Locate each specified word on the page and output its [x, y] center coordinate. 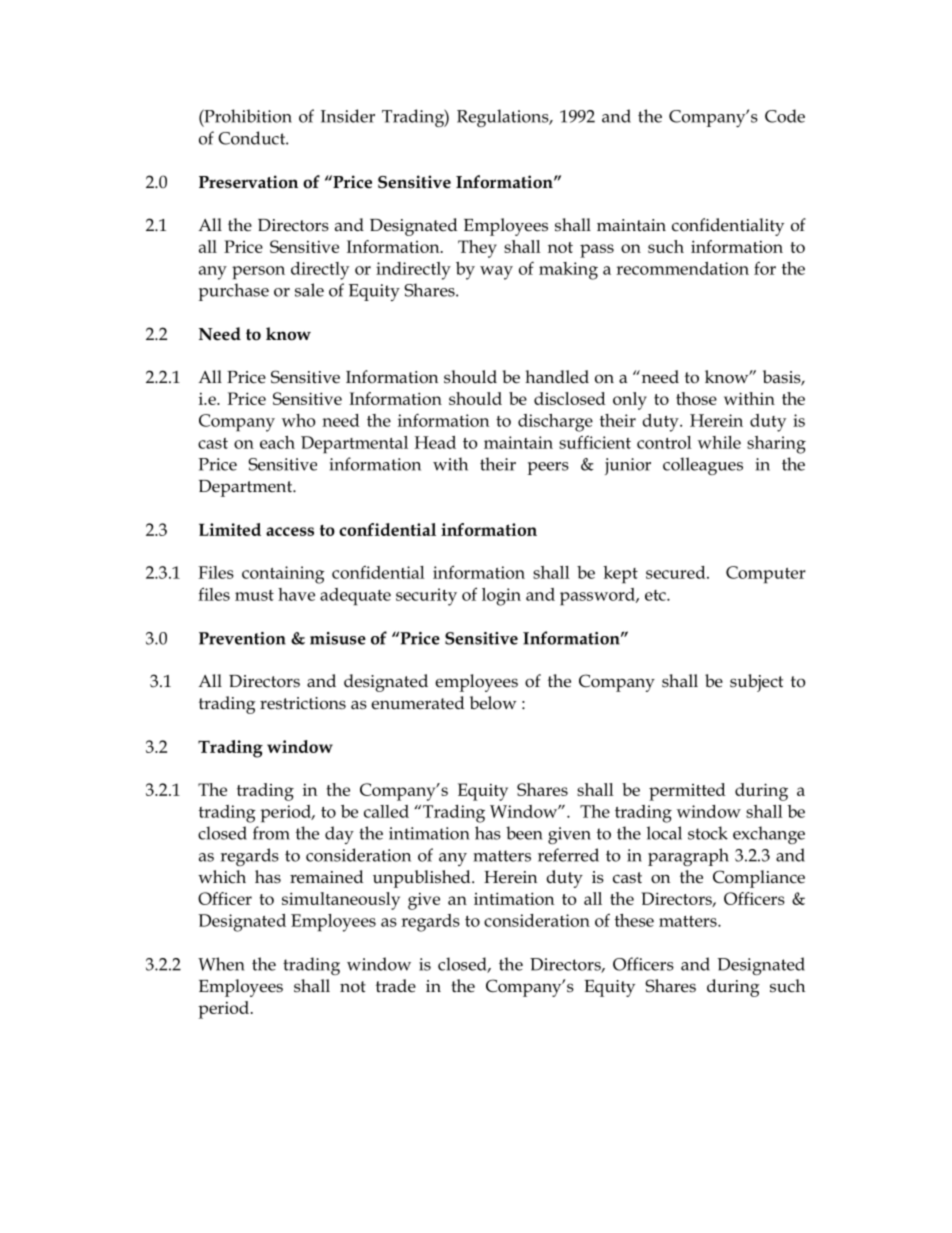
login [501, 597]
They [477, 249]
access [290, 531]
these [634, 920]
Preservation [248, 182]
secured [677, 572]
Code [785, 116]
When [221, 964]
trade [396, 986]
